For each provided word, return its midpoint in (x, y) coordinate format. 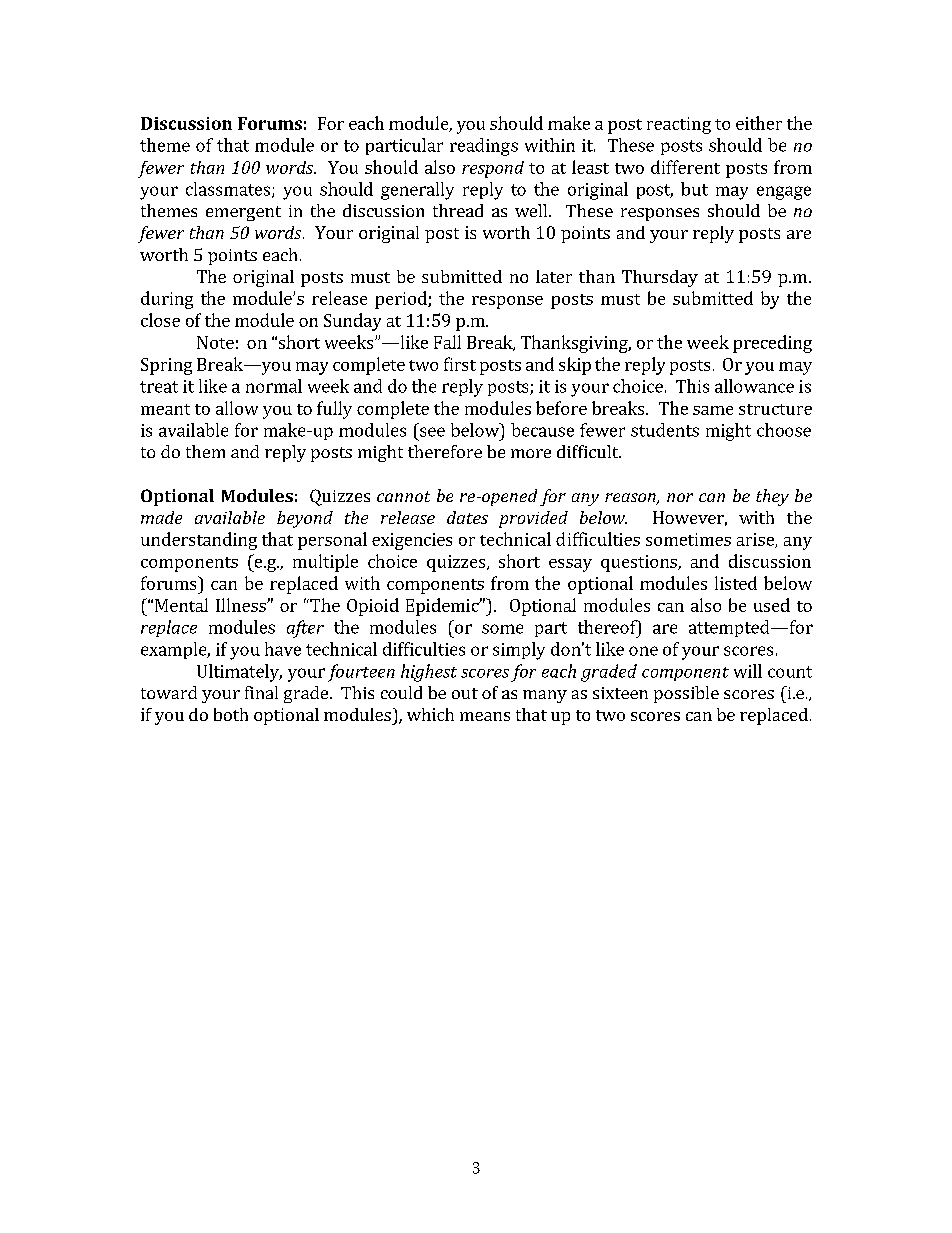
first (460, 364)
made (161, 517)
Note (215, 342)
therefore (445, 451)
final (261, 692)
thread (458, 210)
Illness (242, 605)
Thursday (660, 278)
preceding (772, 344)
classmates (228, 189)
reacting (679, 125)
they (772, 497)
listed (736, 583)
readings (484, 147)
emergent (243, 213)
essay (570, 565)
